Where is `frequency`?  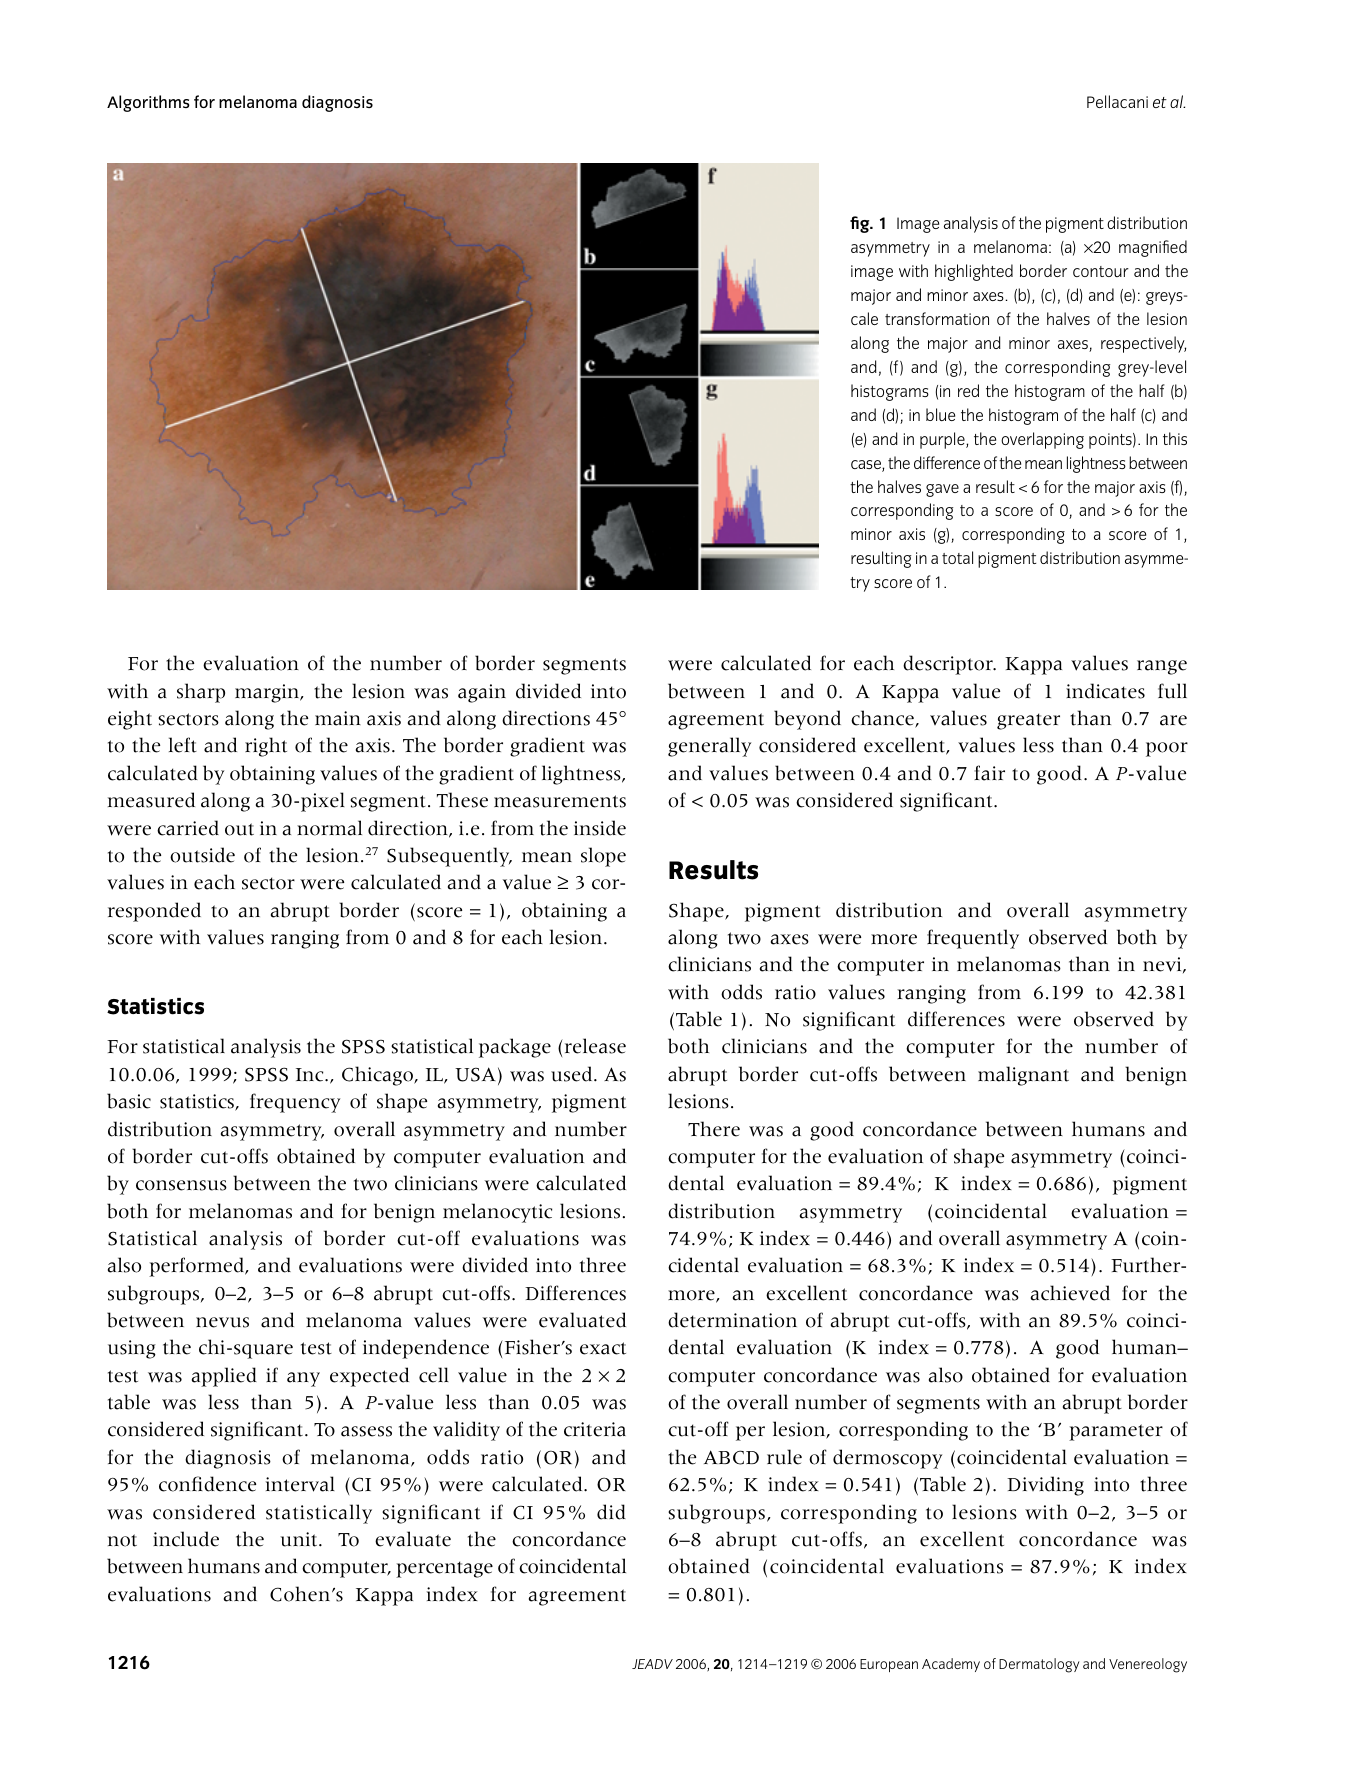
frequency is located at coordinates (295, 1103).
